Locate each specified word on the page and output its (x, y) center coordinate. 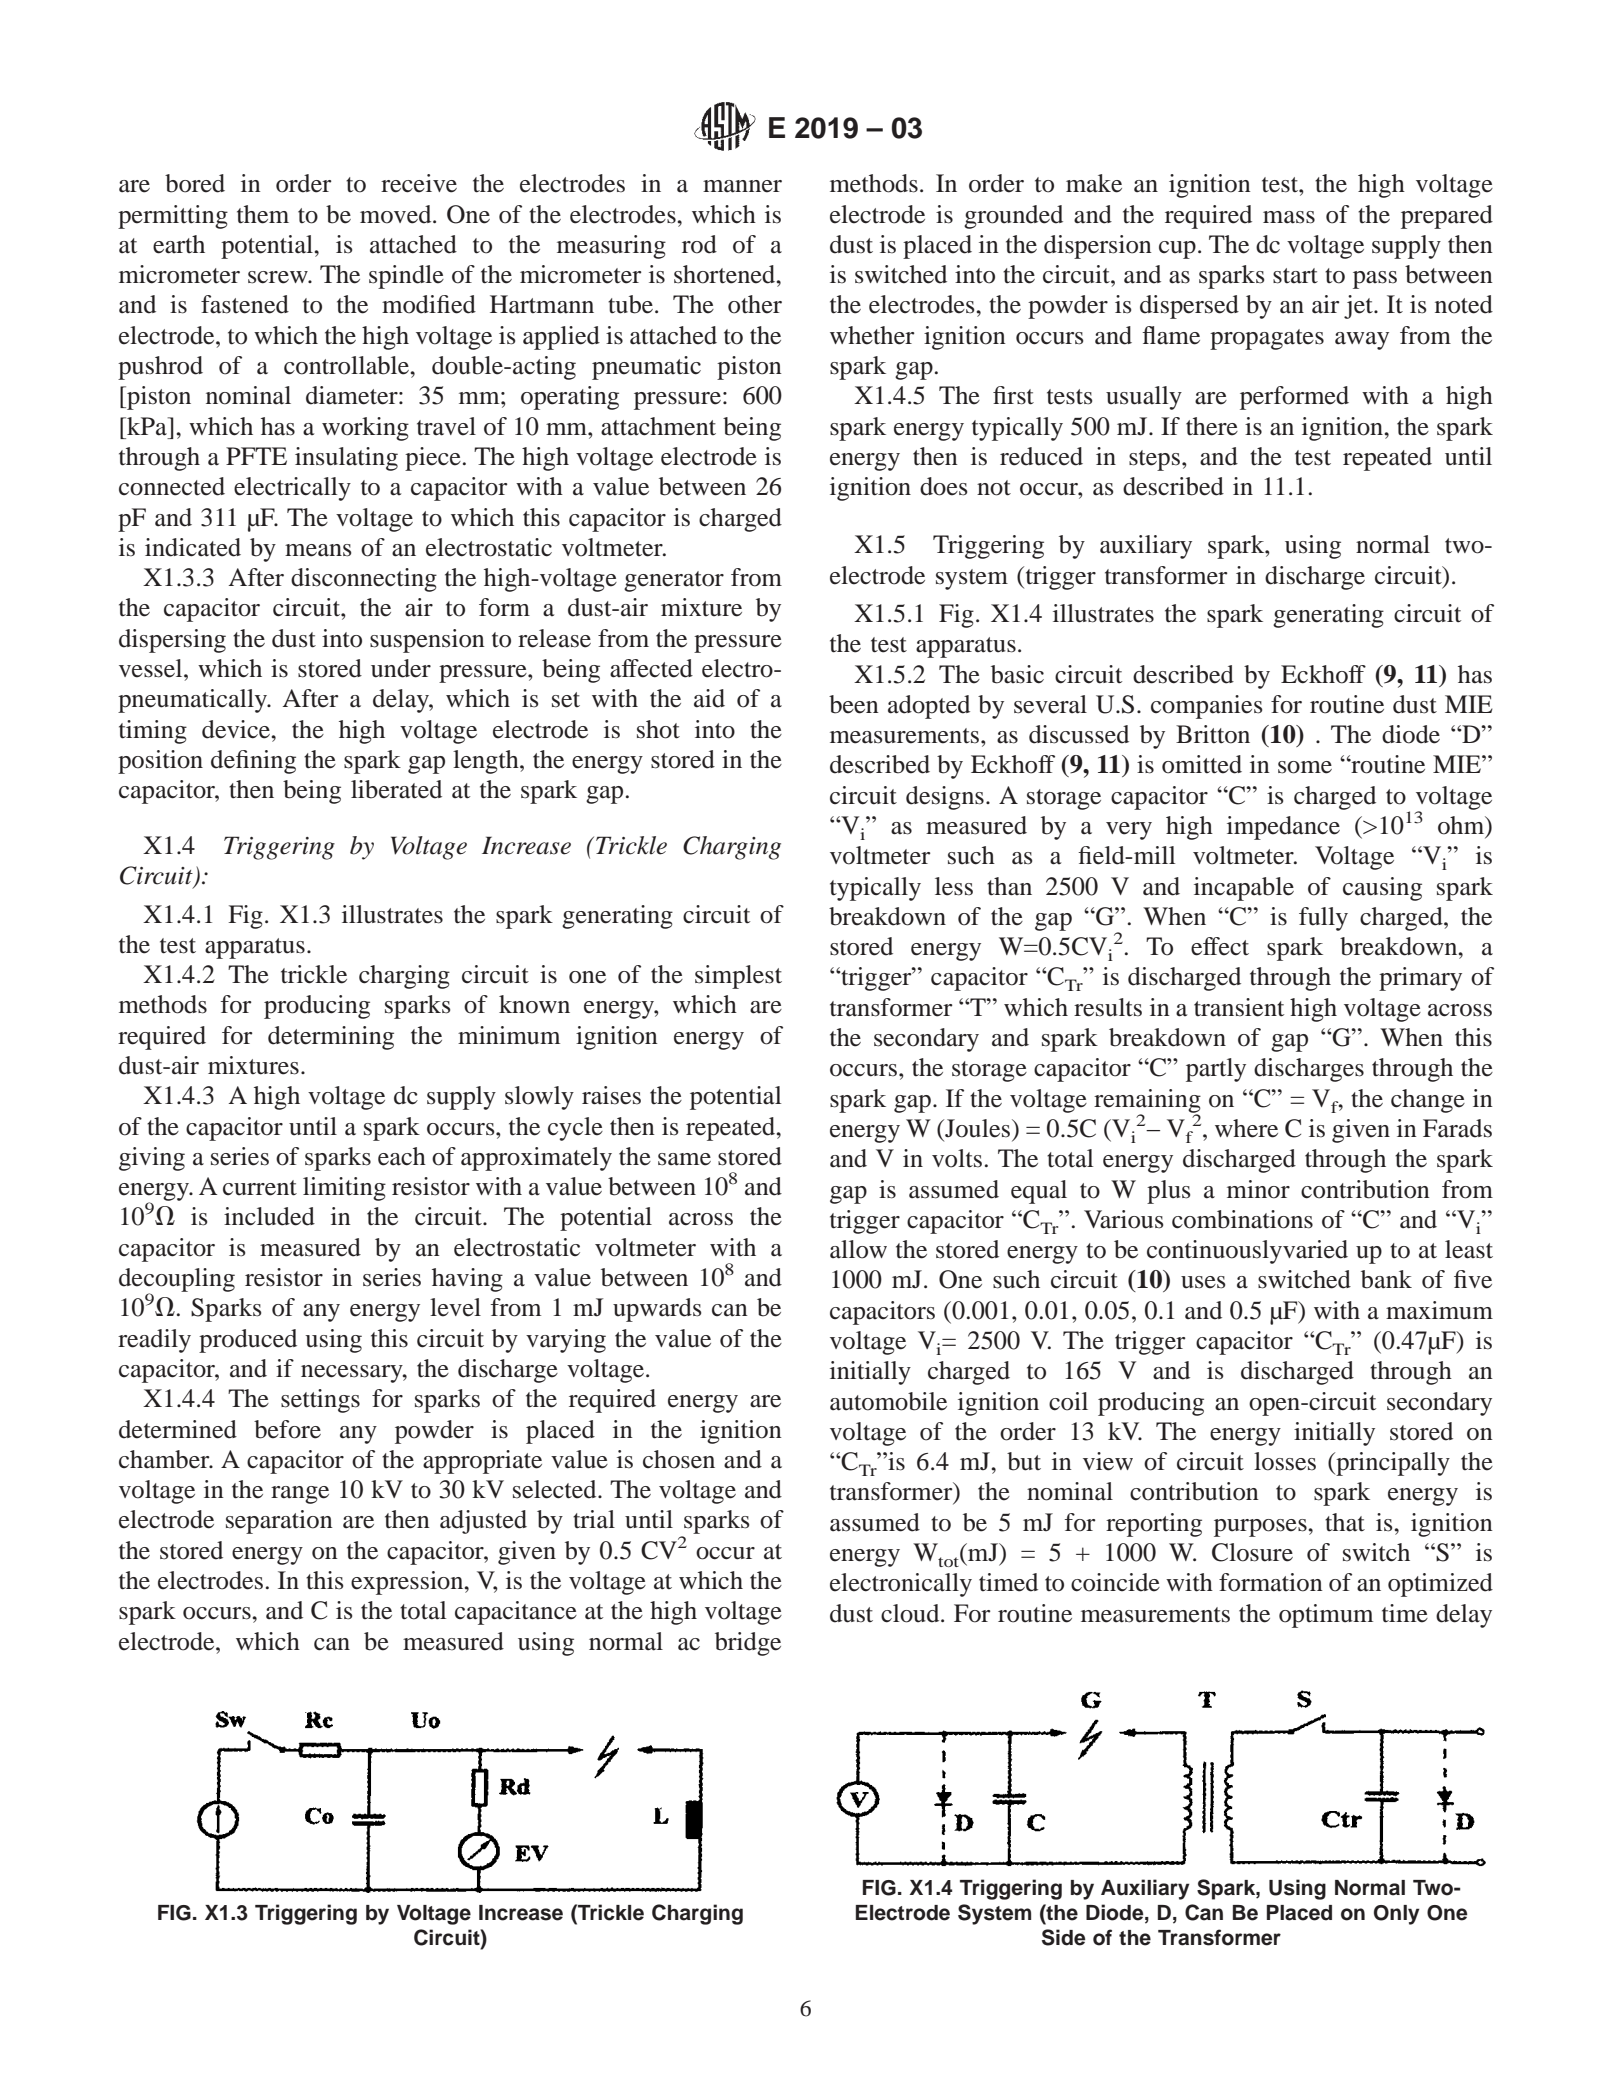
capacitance (516, 1613)
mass (1289, 217)
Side (1063, 1937)
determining (331, 1038)
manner (742, 186)
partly (1216, 1070)
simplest (738, 977)
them (263, 214)
